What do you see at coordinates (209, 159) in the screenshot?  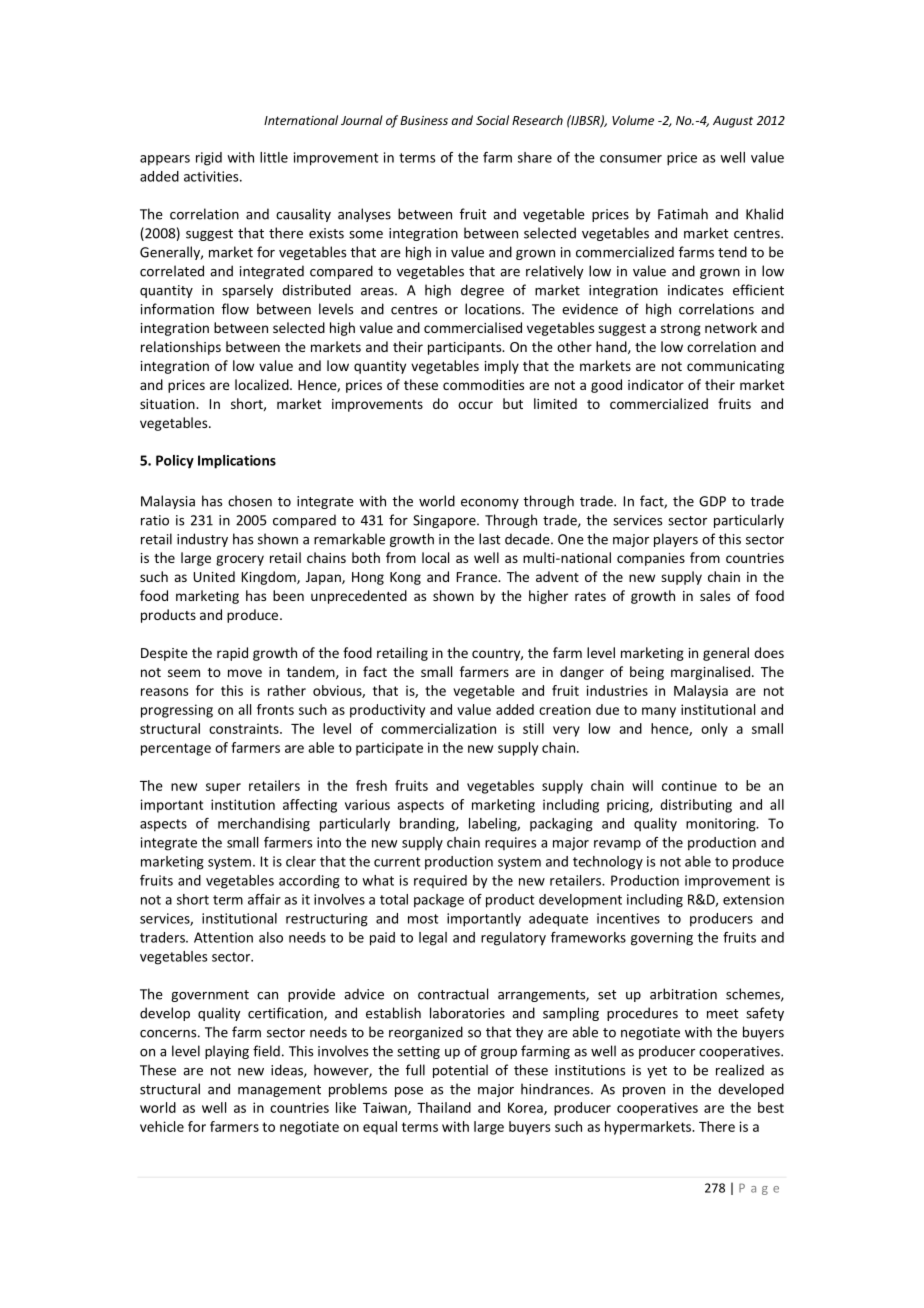 I see `rigid` at bounding box center [209, 159].
